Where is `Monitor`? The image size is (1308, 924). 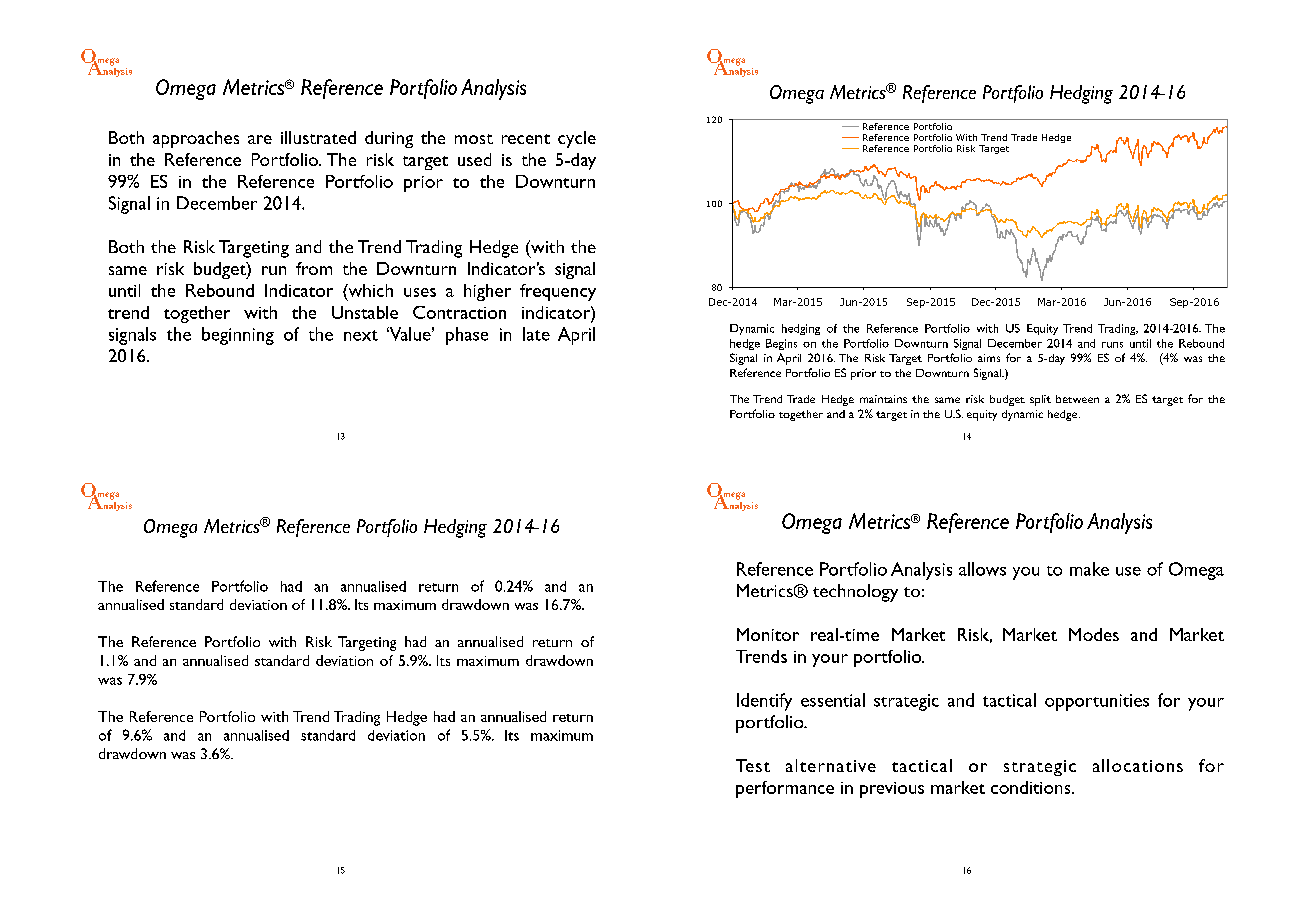 Monitor is located at coordinates (768, 634).
